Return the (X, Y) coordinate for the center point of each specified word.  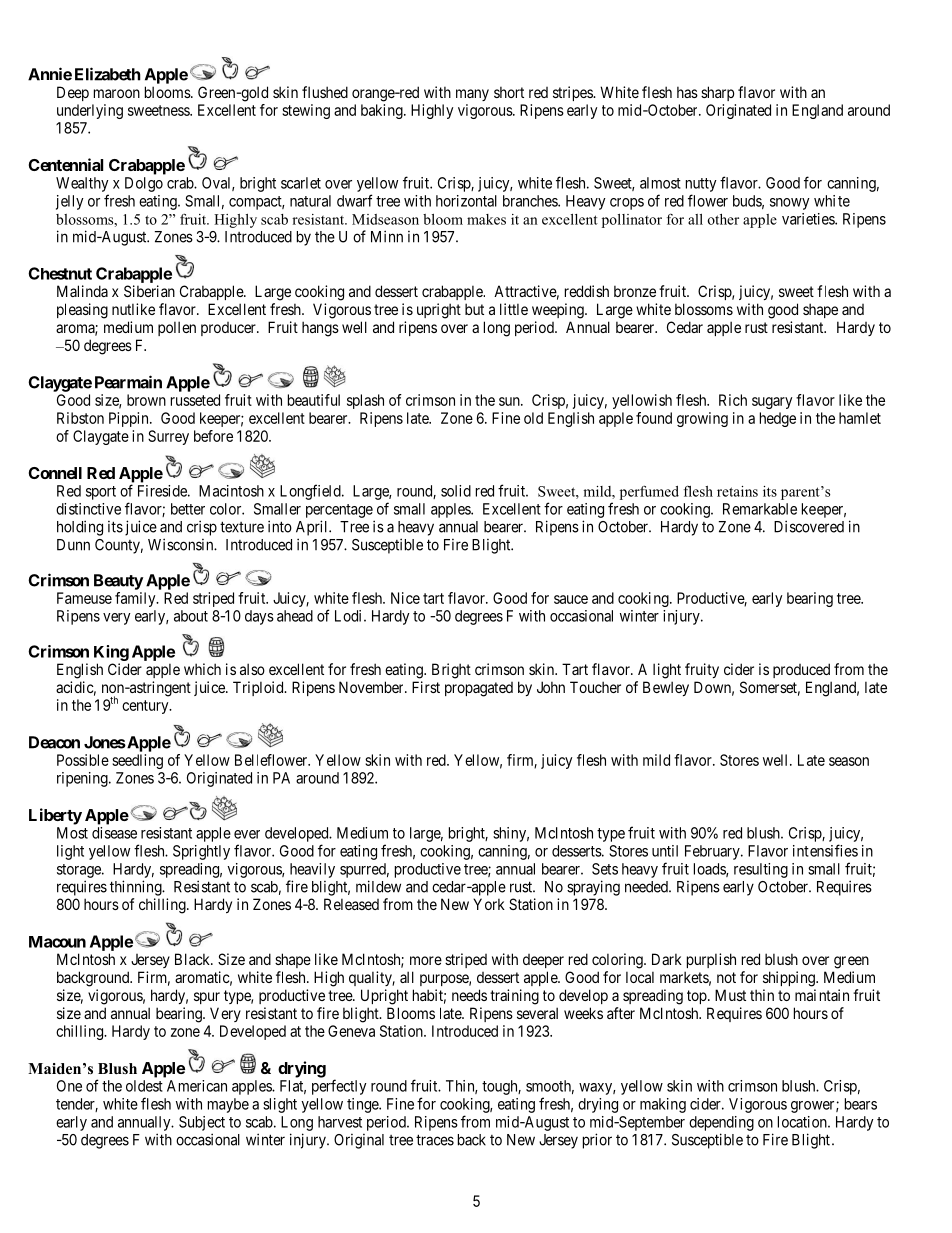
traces (435, 1140)
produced (801, 670)
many (472, 95)
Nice (405, 598)
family (136, 599)
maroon (117, 93)
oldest (144, 1086)
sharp (717, 93)
